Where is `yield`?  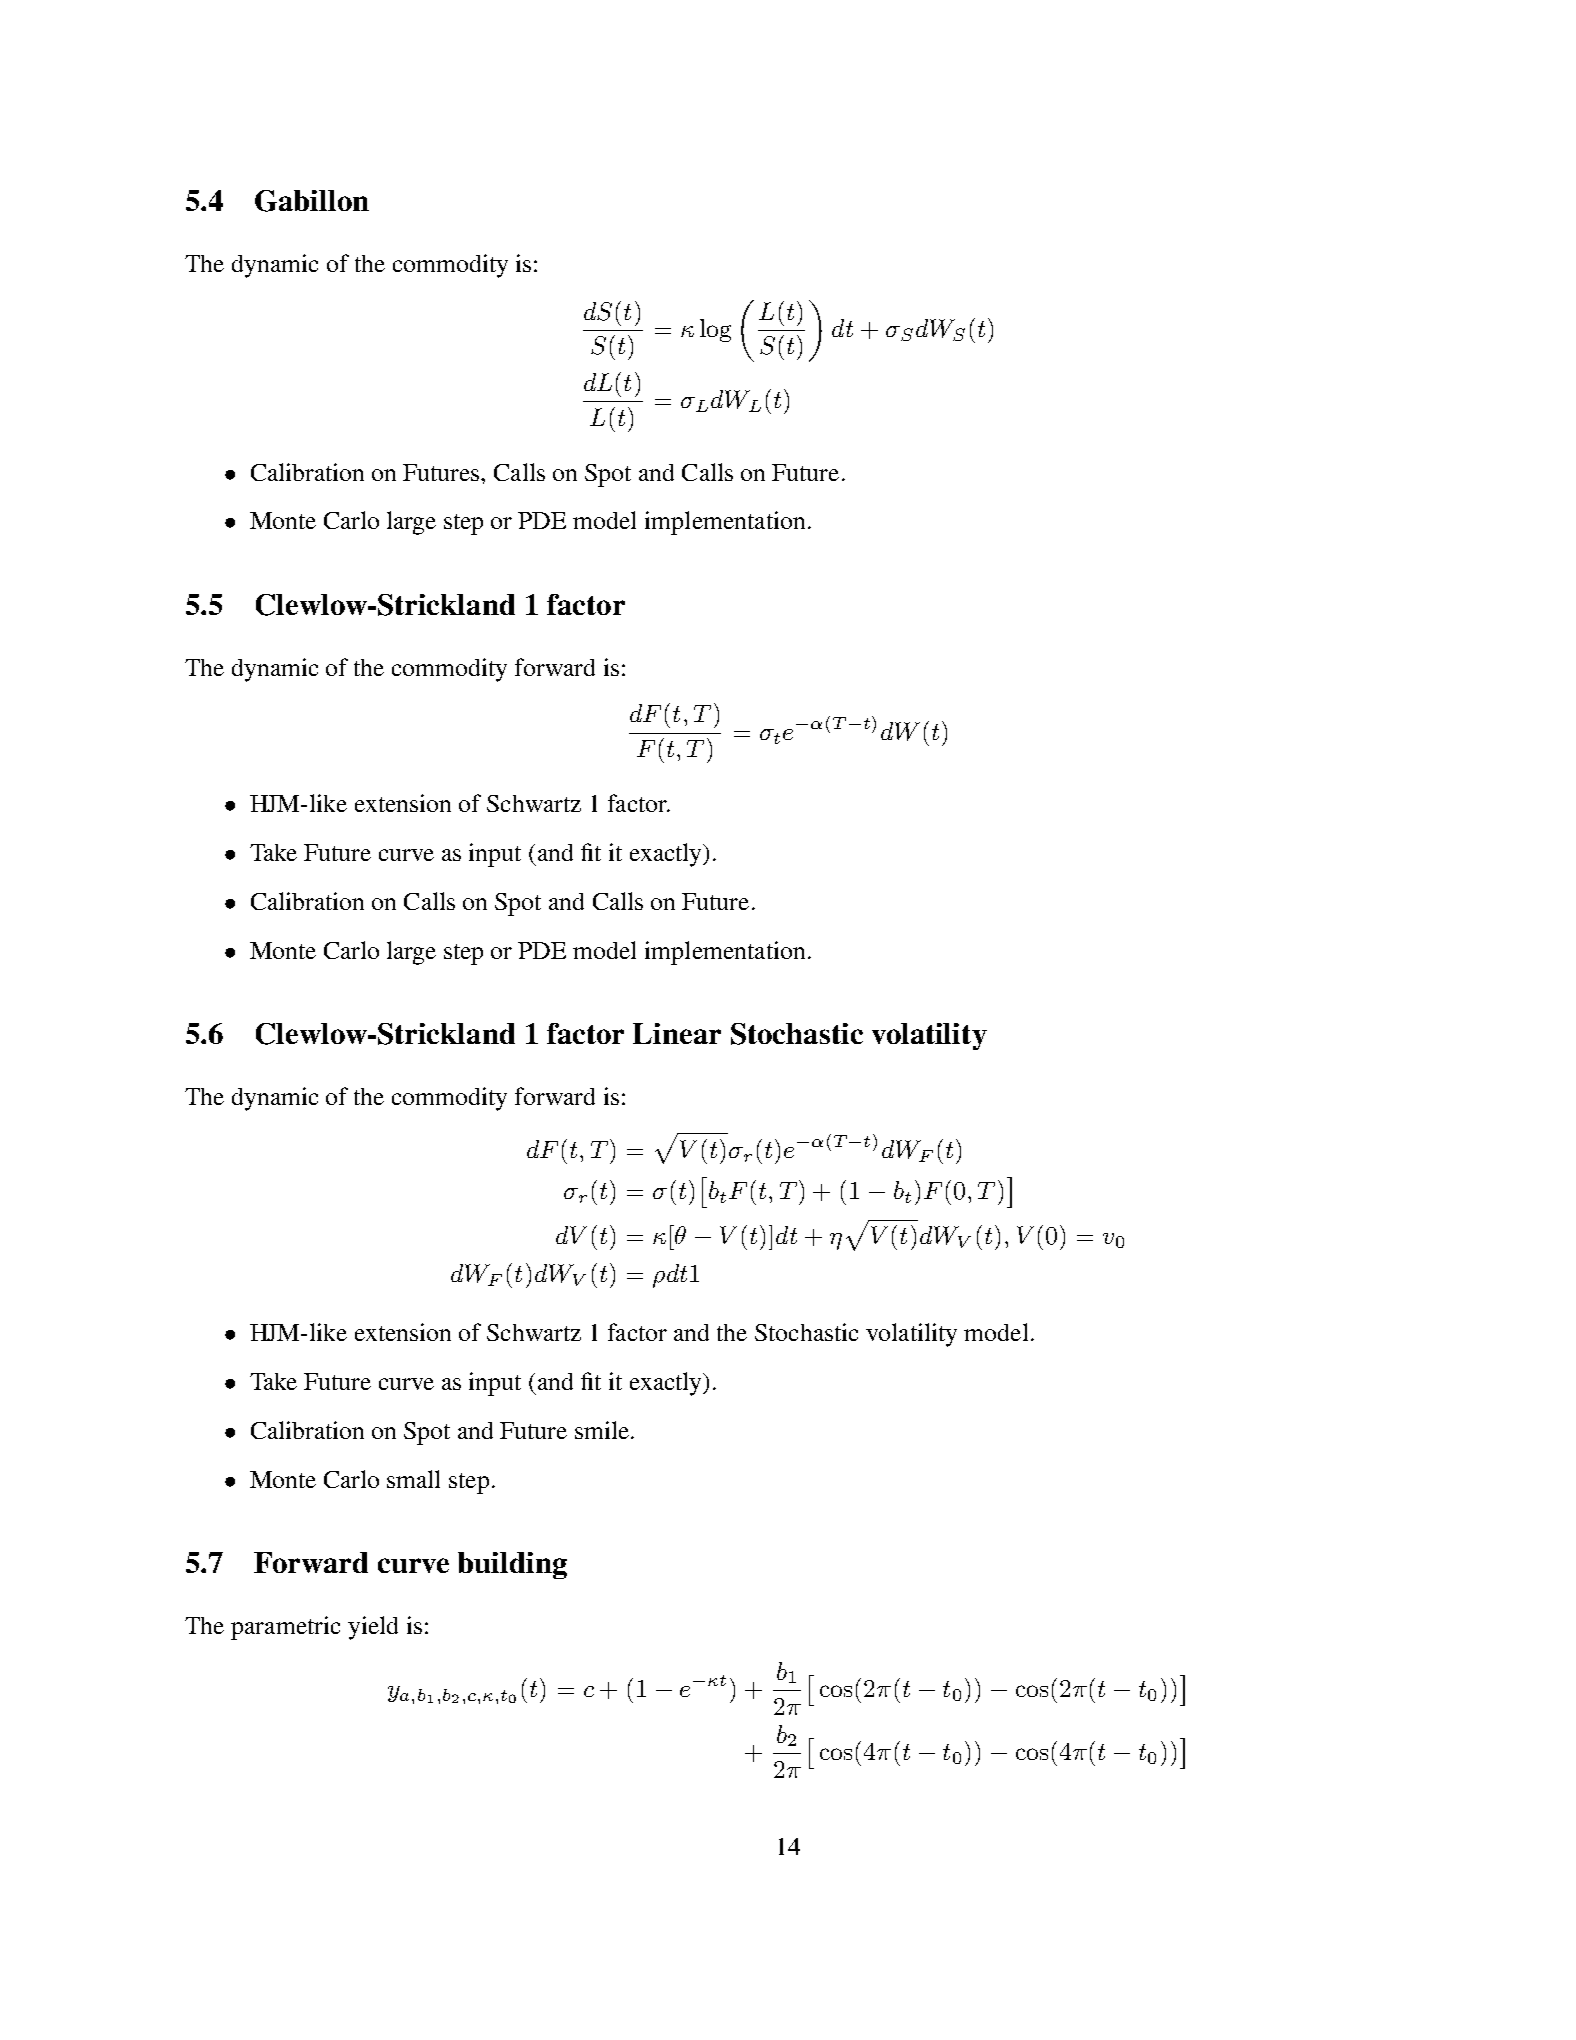
yield is located at coordinates (373, 1628).
